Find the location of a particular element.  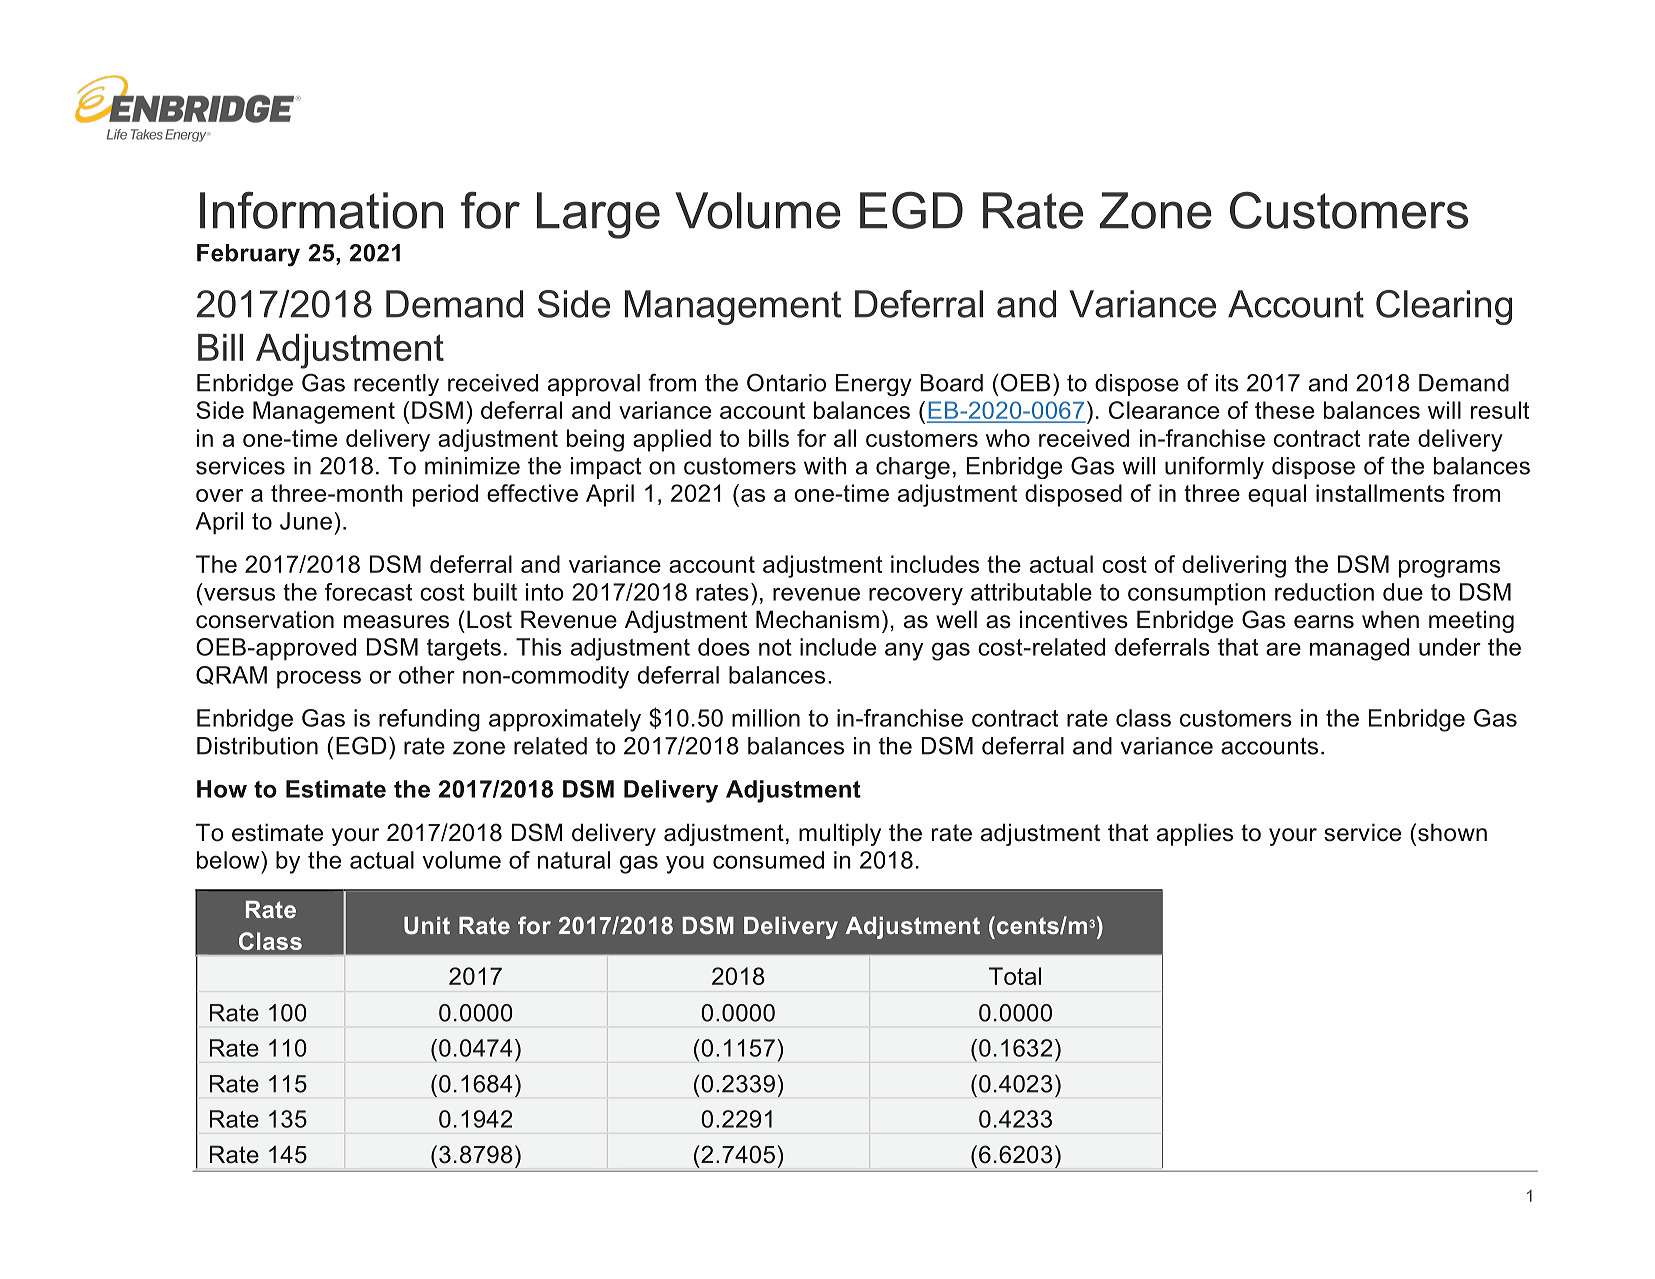

Total is located at coordinates (1015, 976).
